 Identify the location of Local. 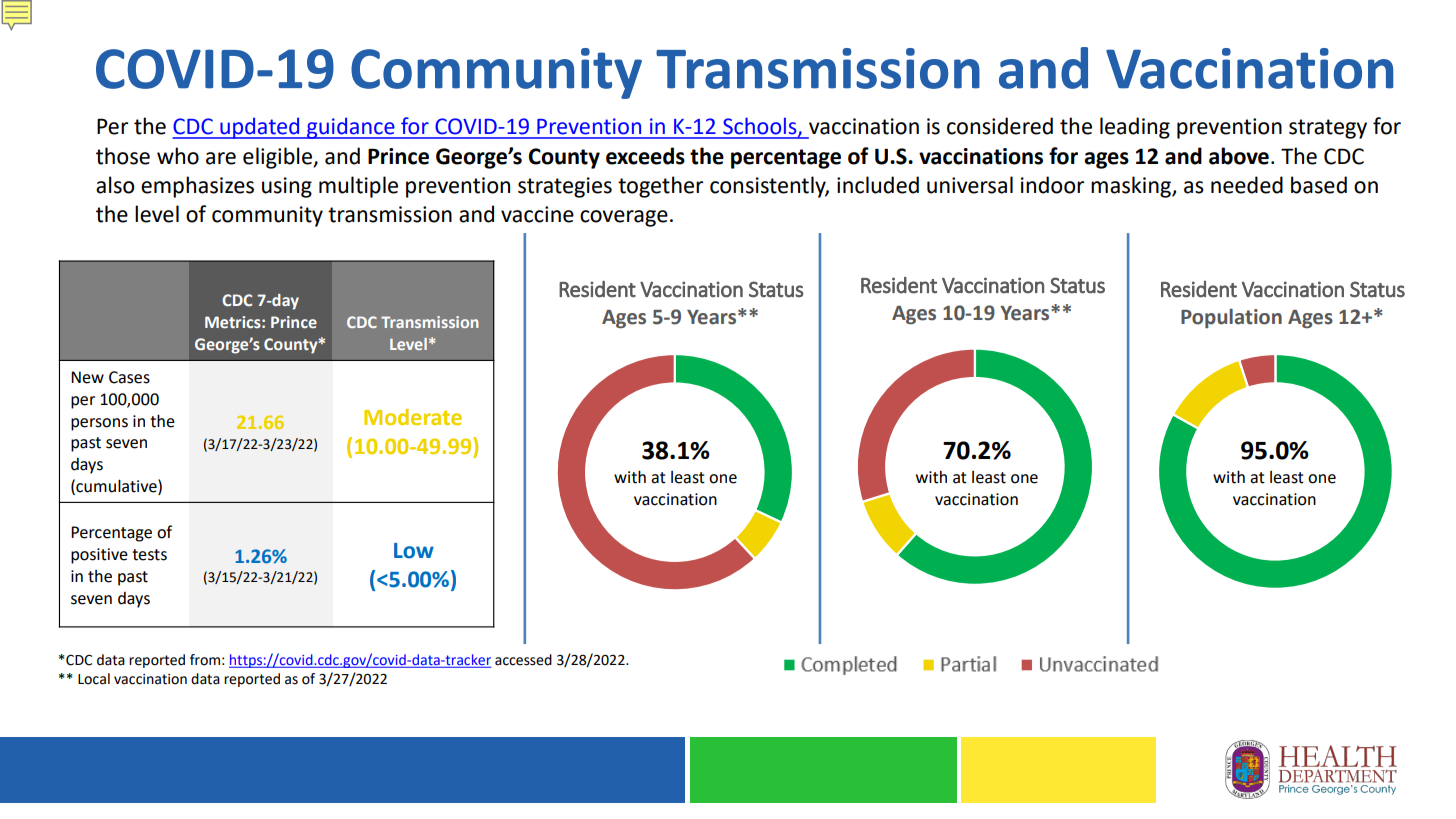
(94, 679).
